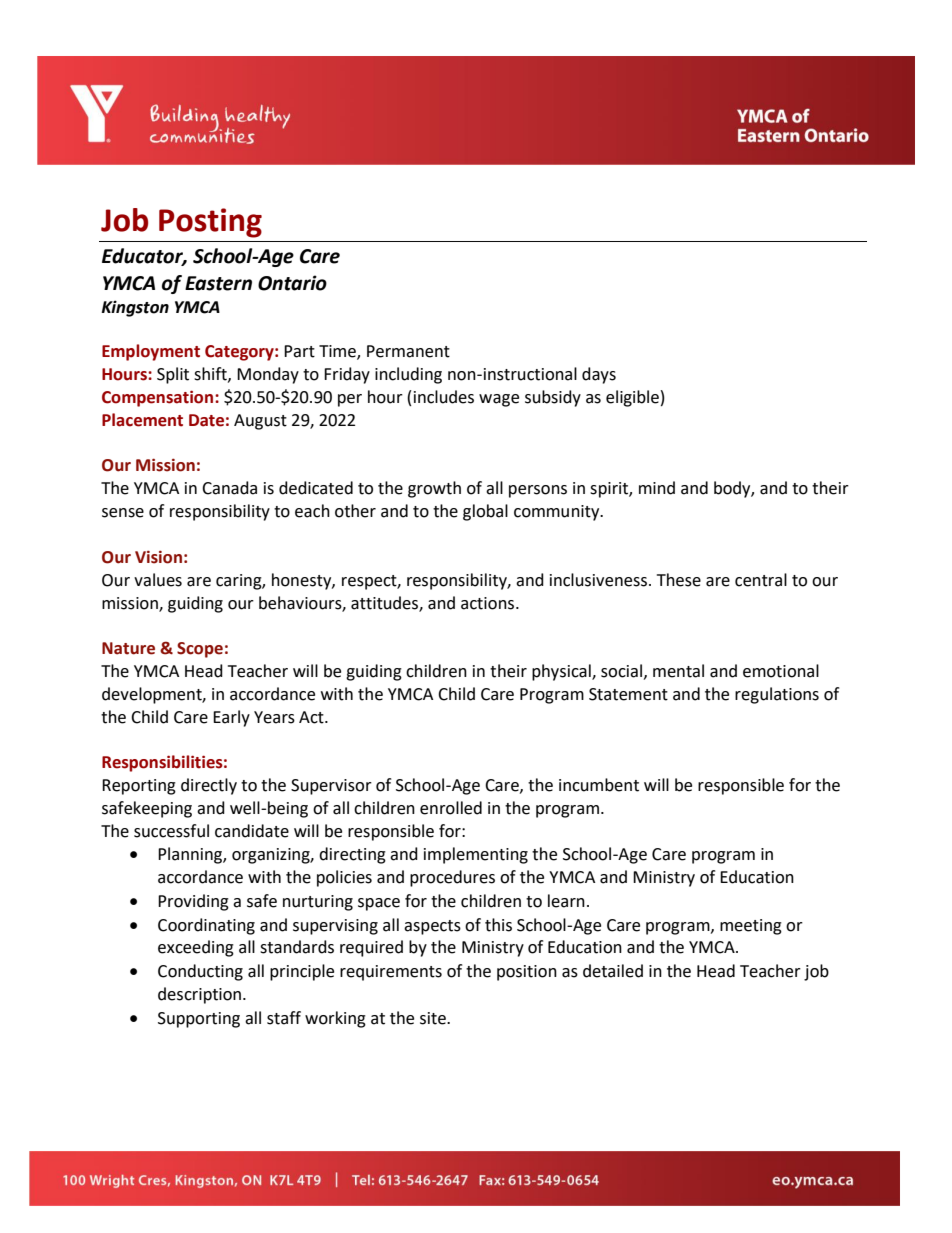  What do you see at coordinates (599, 785) in the screenshot?
I see `incumbent` at bounding box center [599, 785].
